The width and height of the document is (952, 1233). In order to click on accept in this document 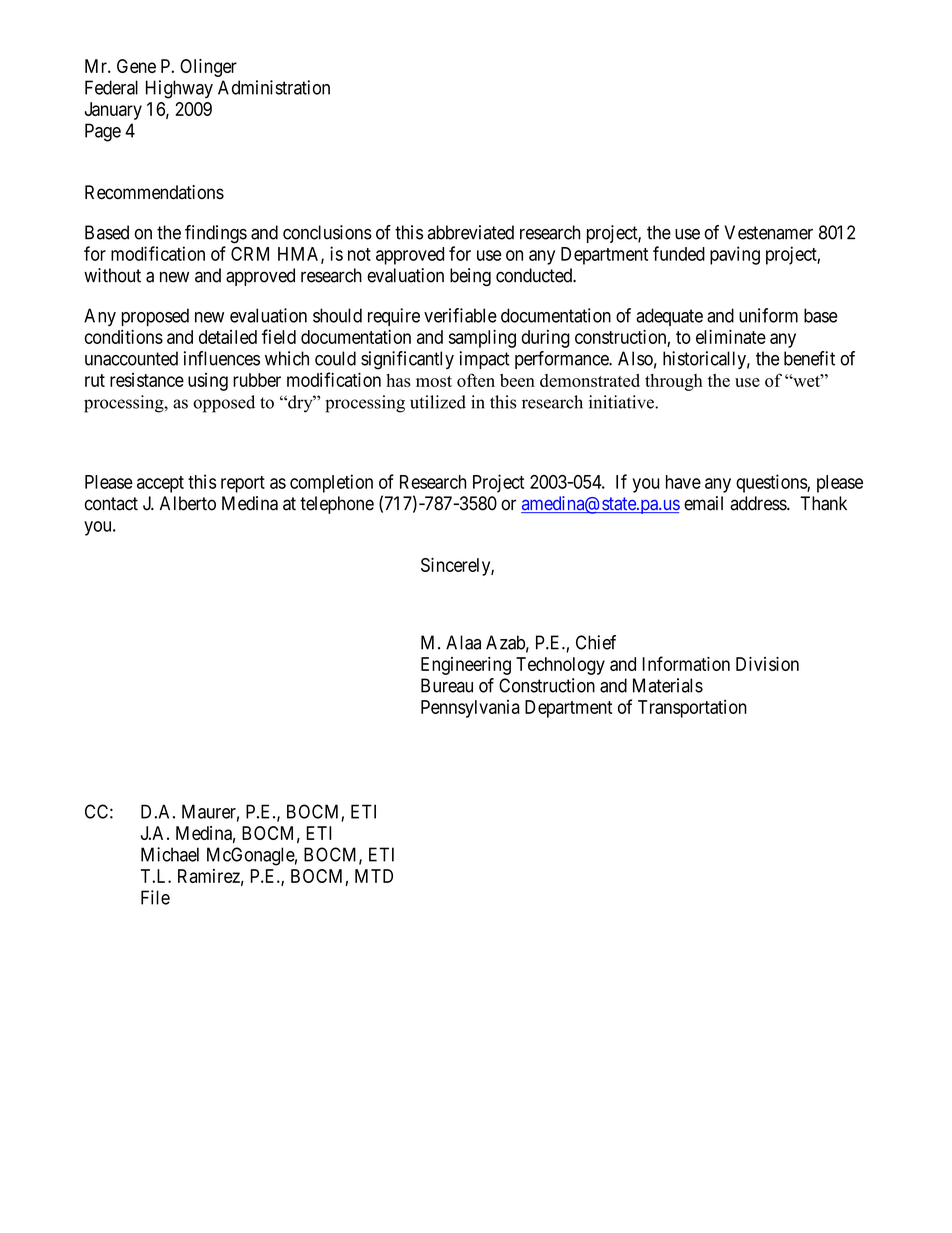, I will do `click(160, 484)`.
